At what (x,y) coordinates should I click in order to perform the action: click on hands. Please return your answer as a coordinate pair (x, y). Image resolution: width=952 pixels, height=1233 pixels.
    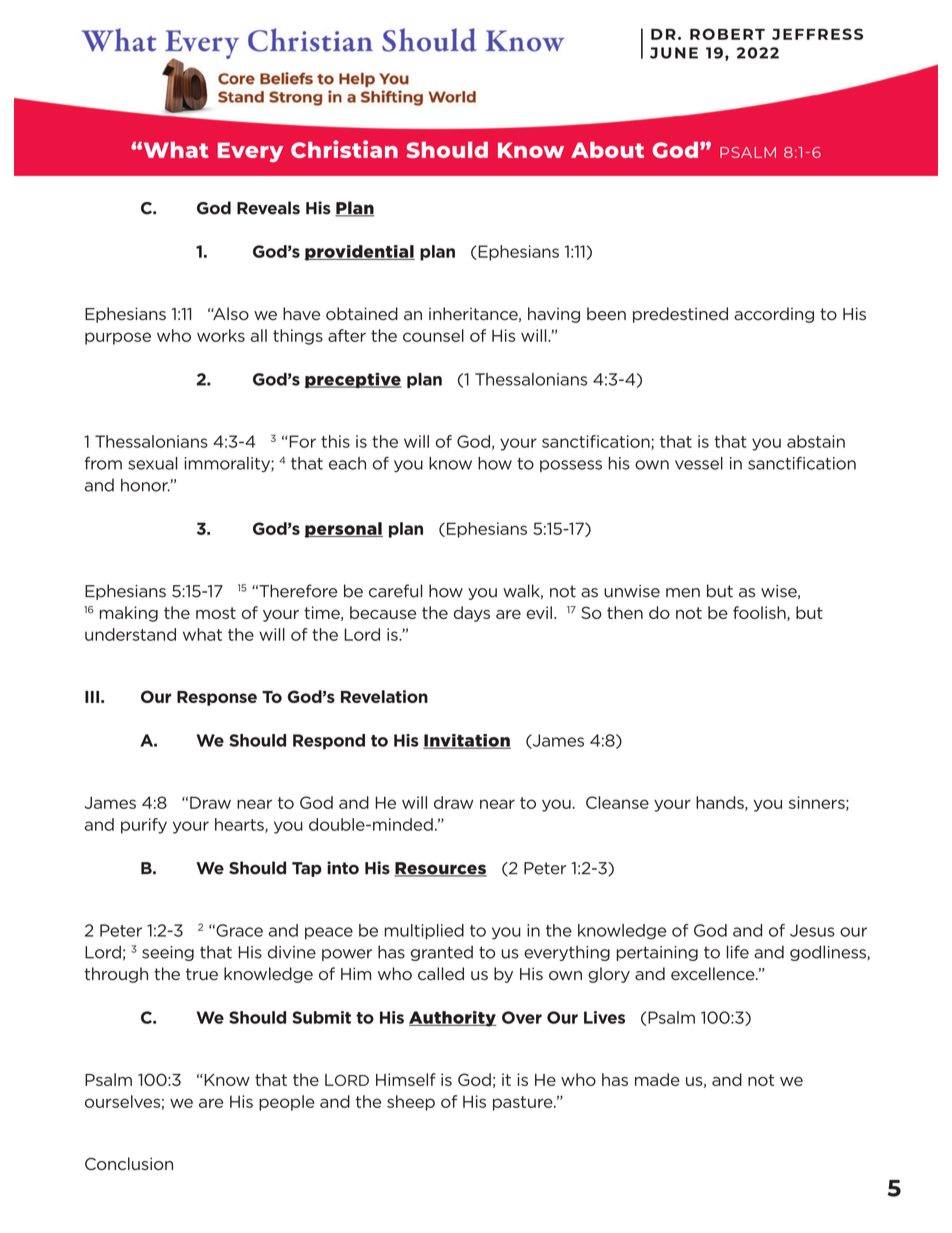
    Looking at the image, I should click on (721, 803).
